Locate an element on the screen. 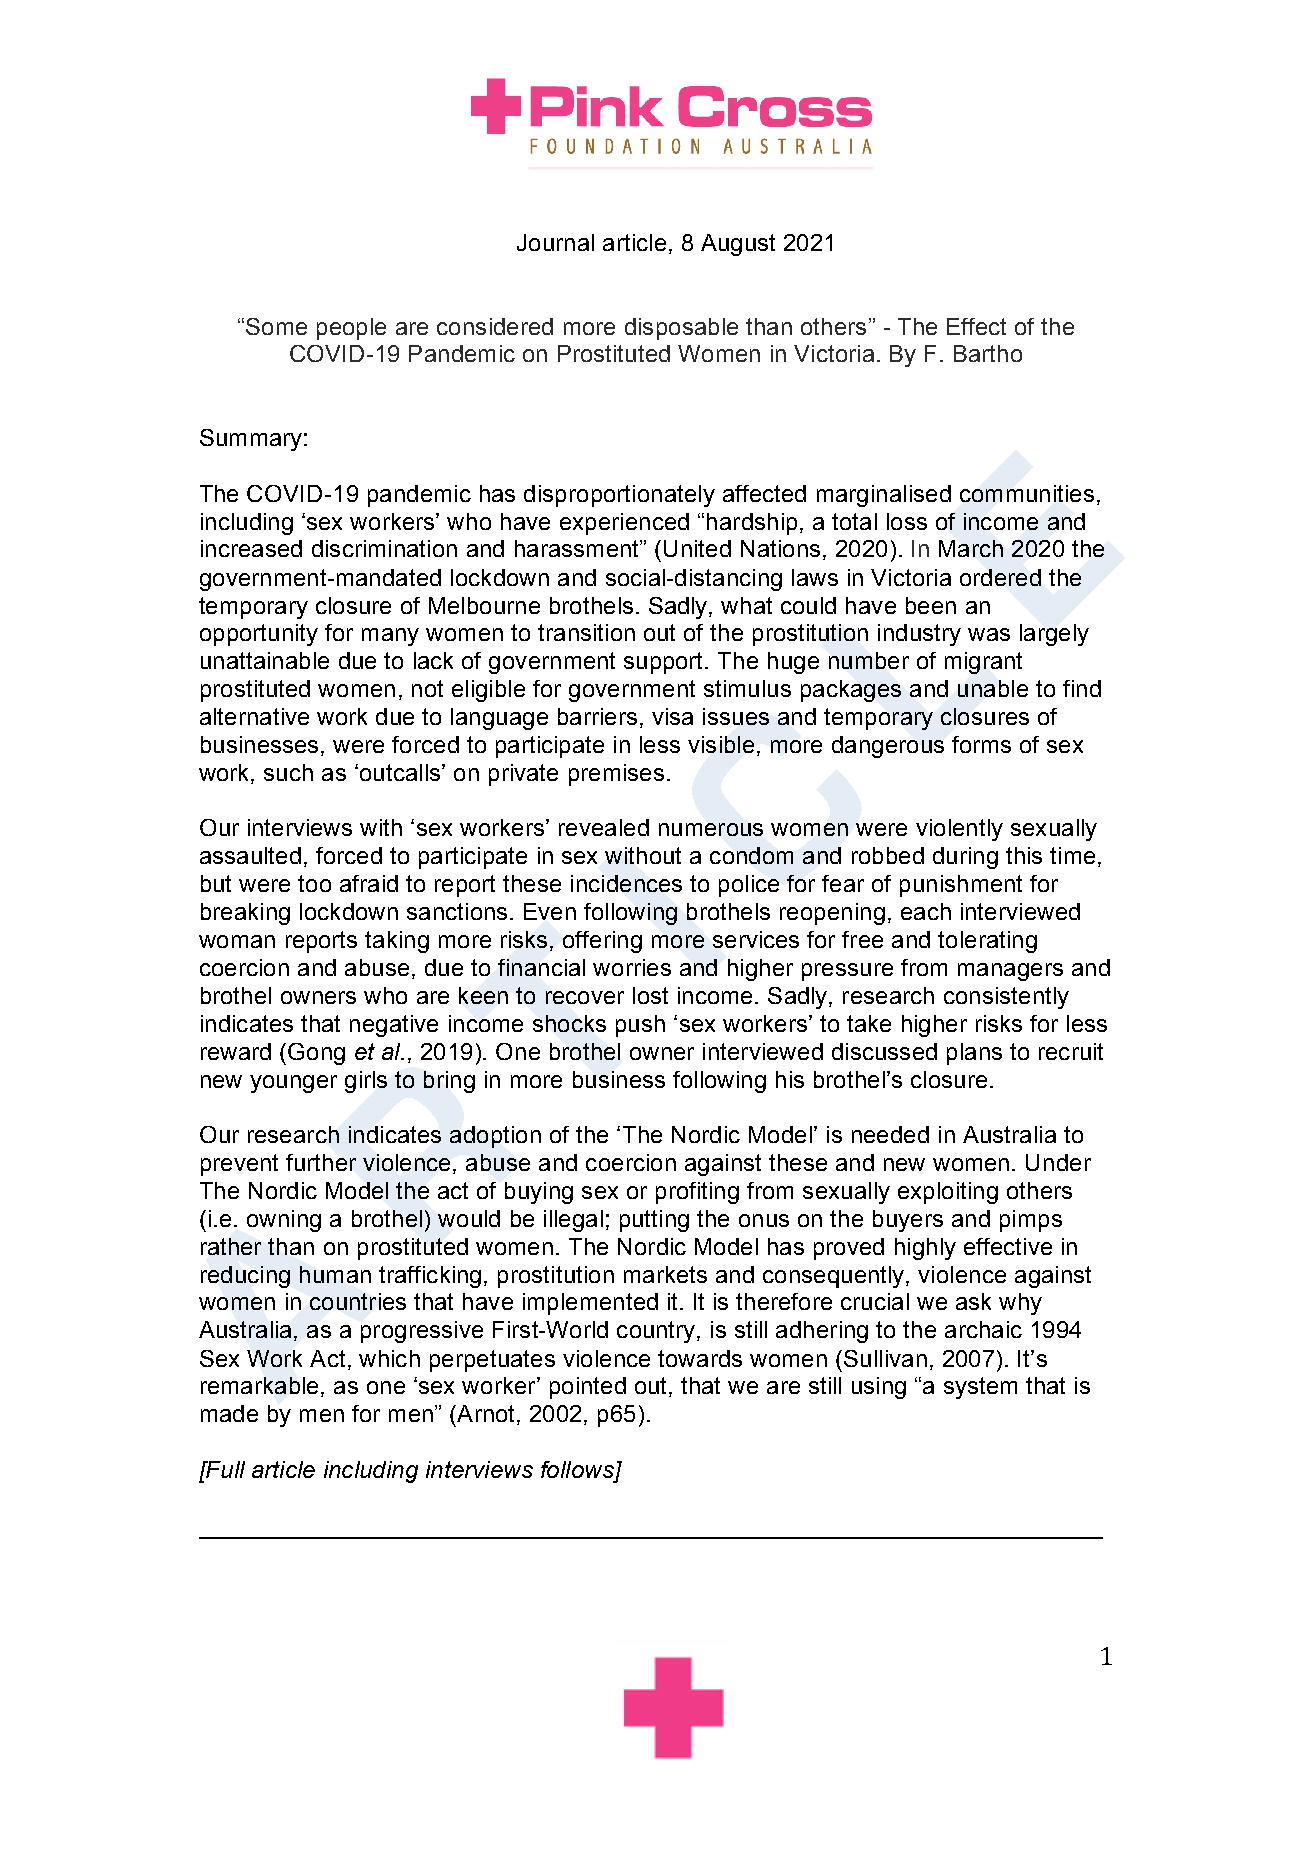 This screenshot has width=1312, height=1856. system is located at coordinates (980, 1388).
